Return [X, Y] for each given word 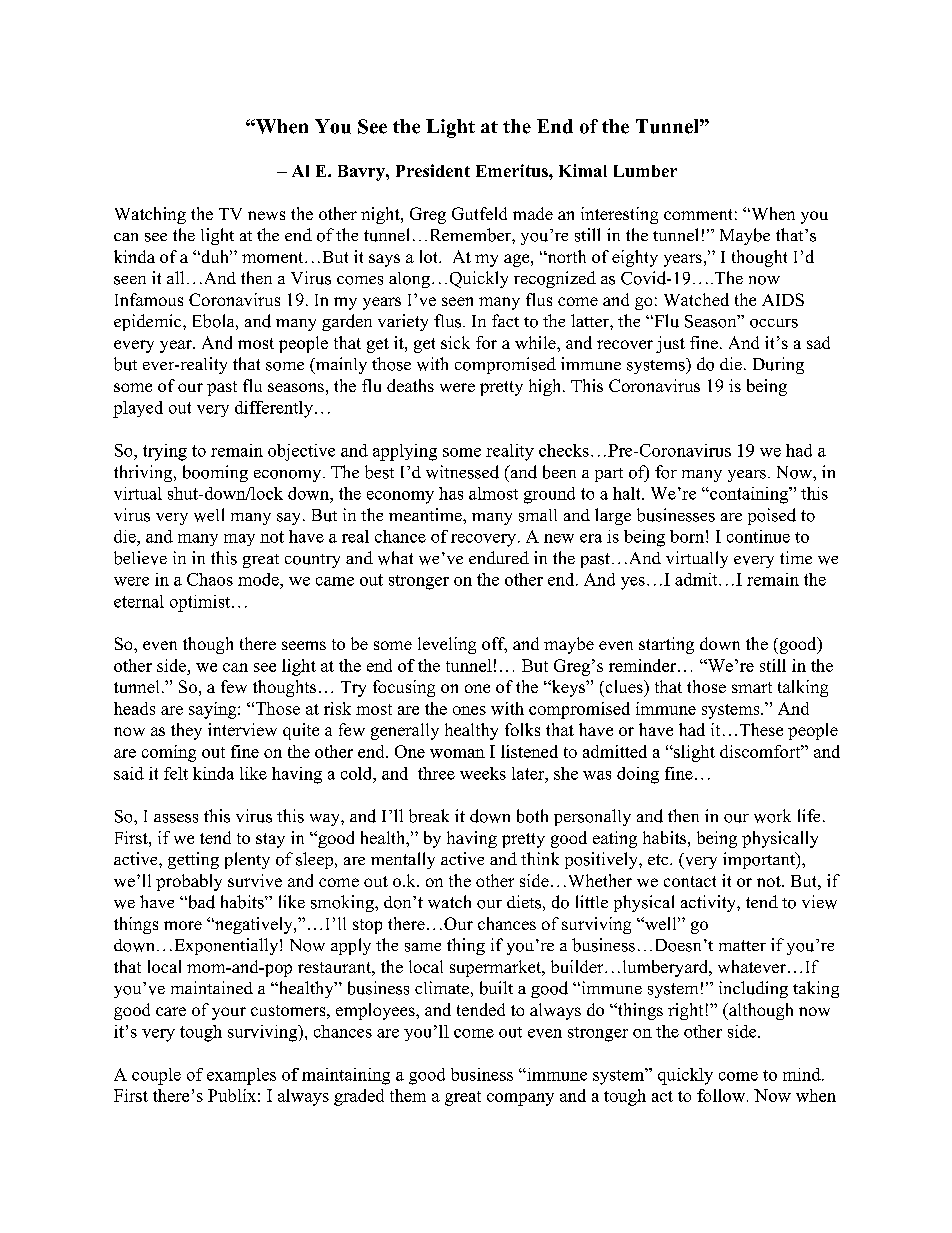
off [494, 645]
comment [698, 214]
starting [666, 645]
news [266, 215]
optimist [201, 603]
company [520, 1099]
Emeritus [513, 170]
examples [241, 1076]
